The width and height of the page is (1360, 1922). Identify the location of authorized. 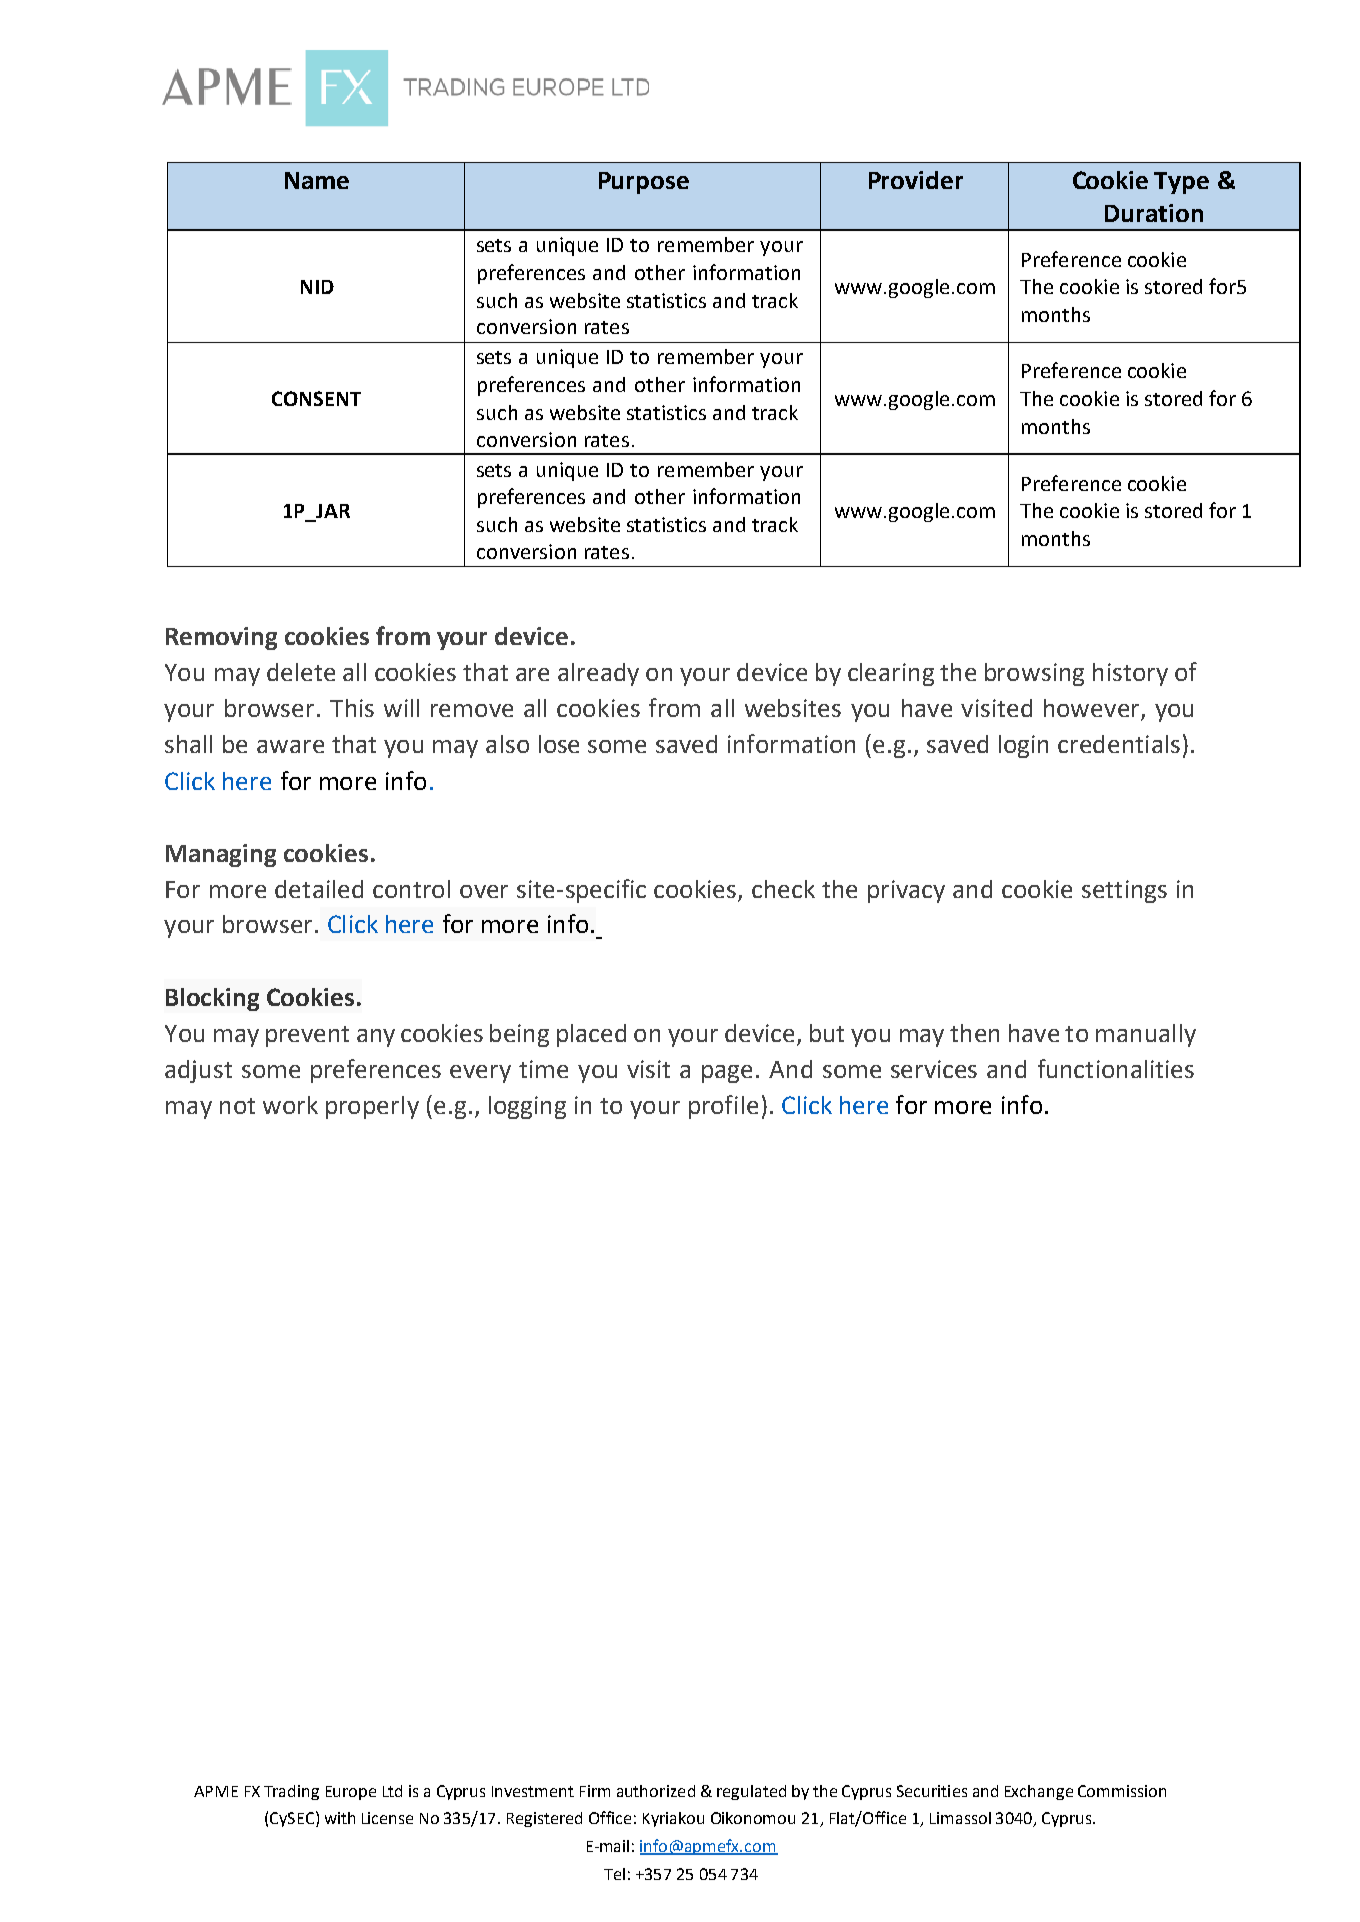
(656, 1791).
